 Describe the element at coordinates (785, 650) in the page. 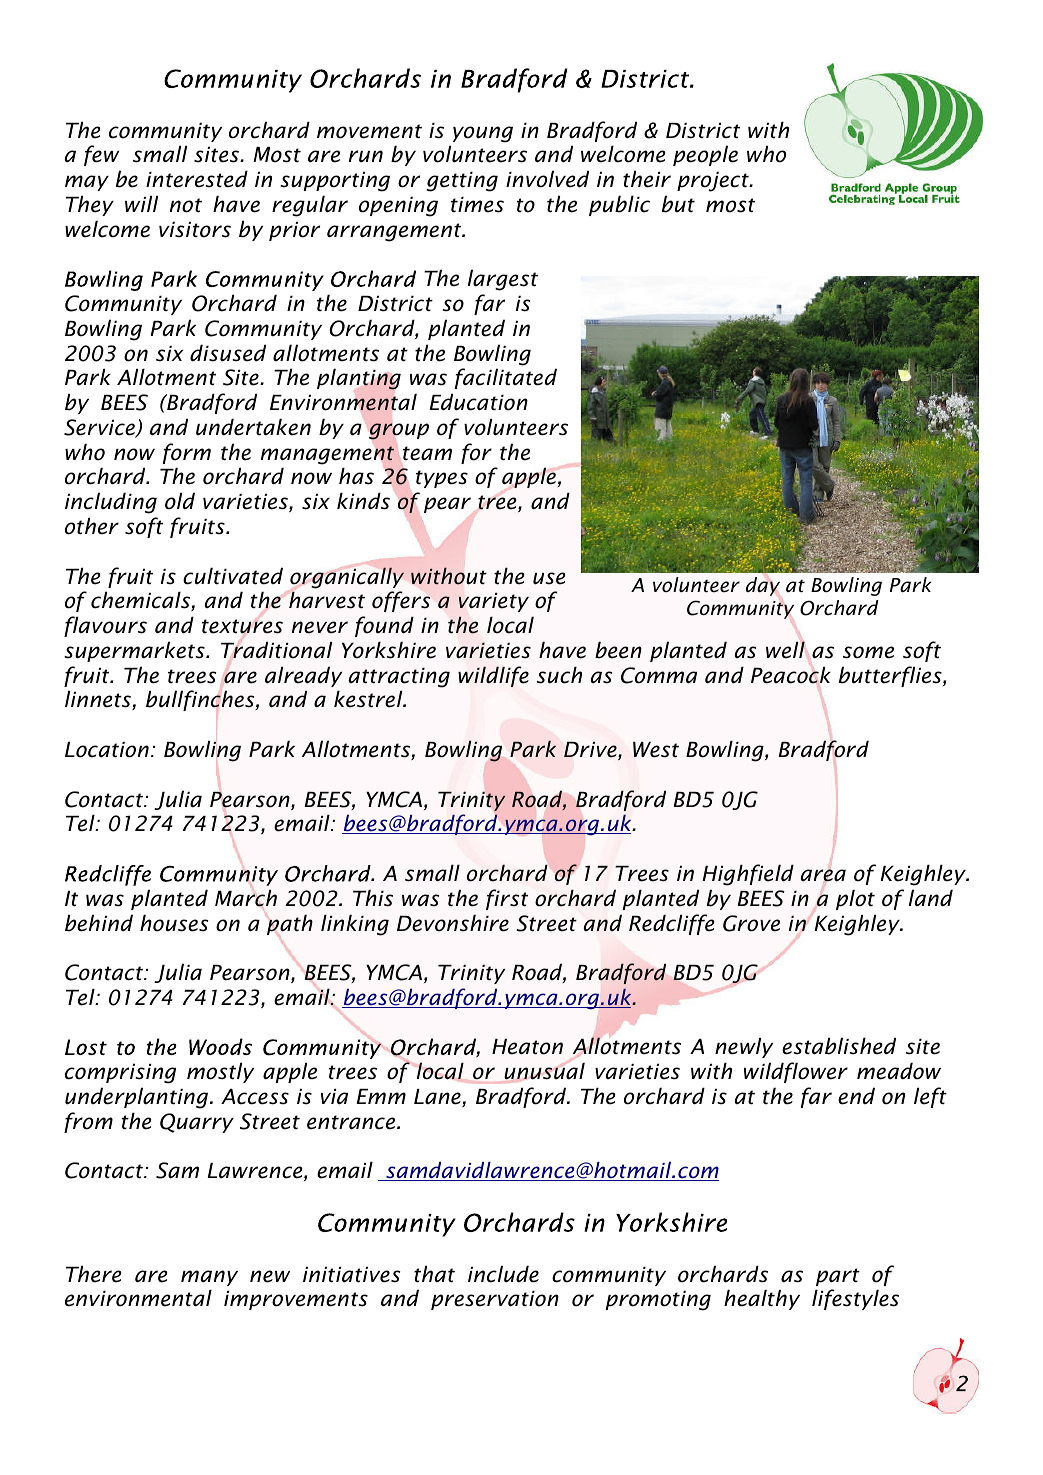

I see `well` at that location.
